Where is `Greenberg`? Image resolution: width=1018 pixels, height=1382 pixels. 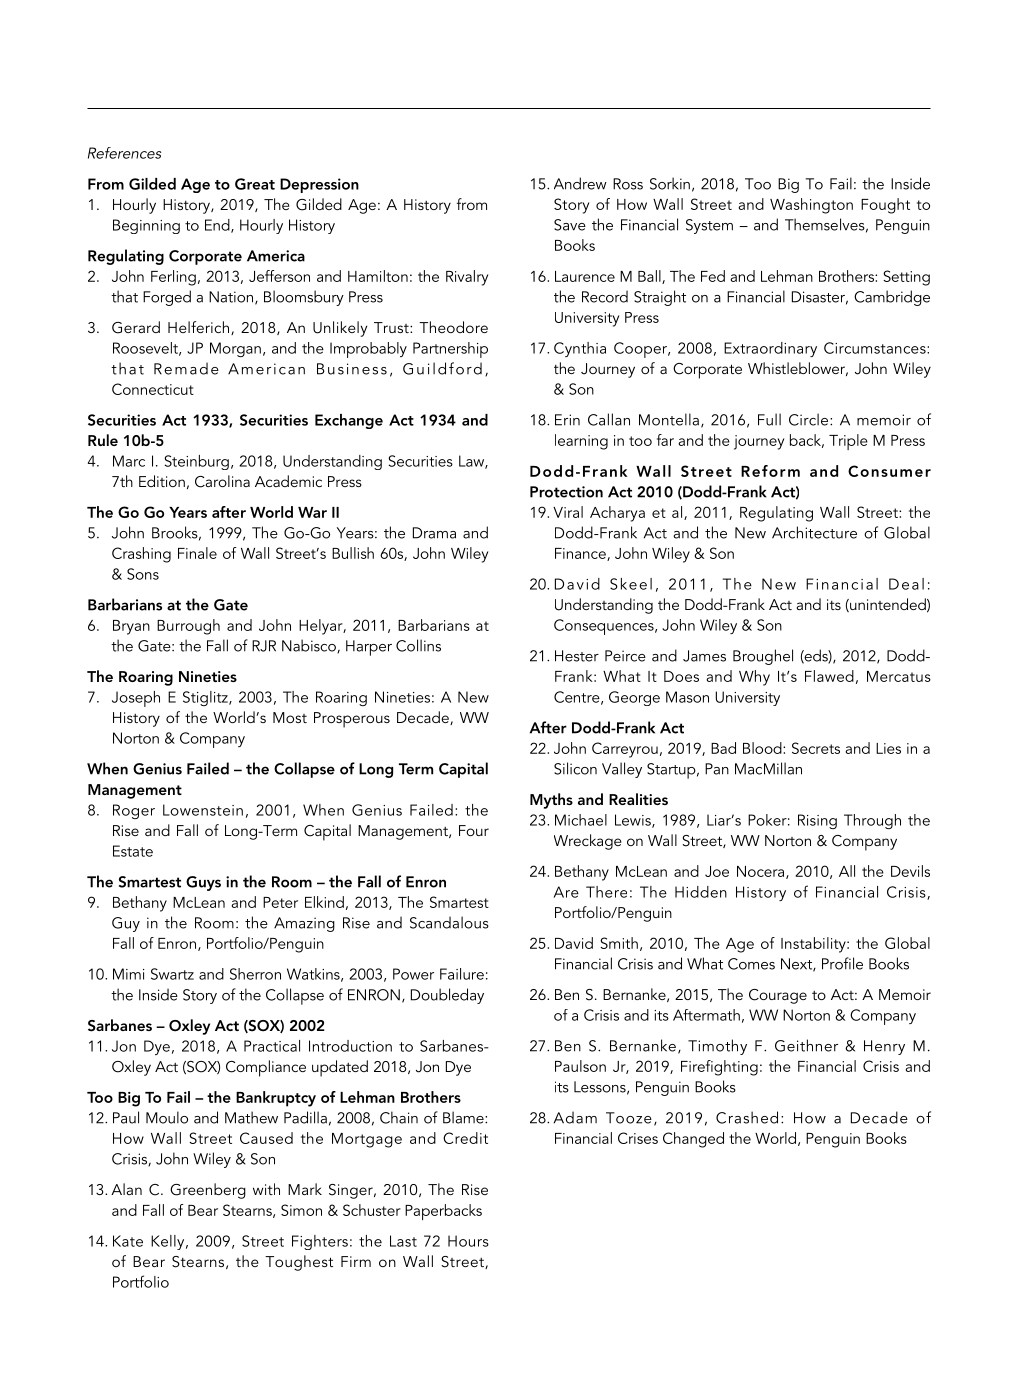
Greenberg is located at coordinates (208, 1191).
